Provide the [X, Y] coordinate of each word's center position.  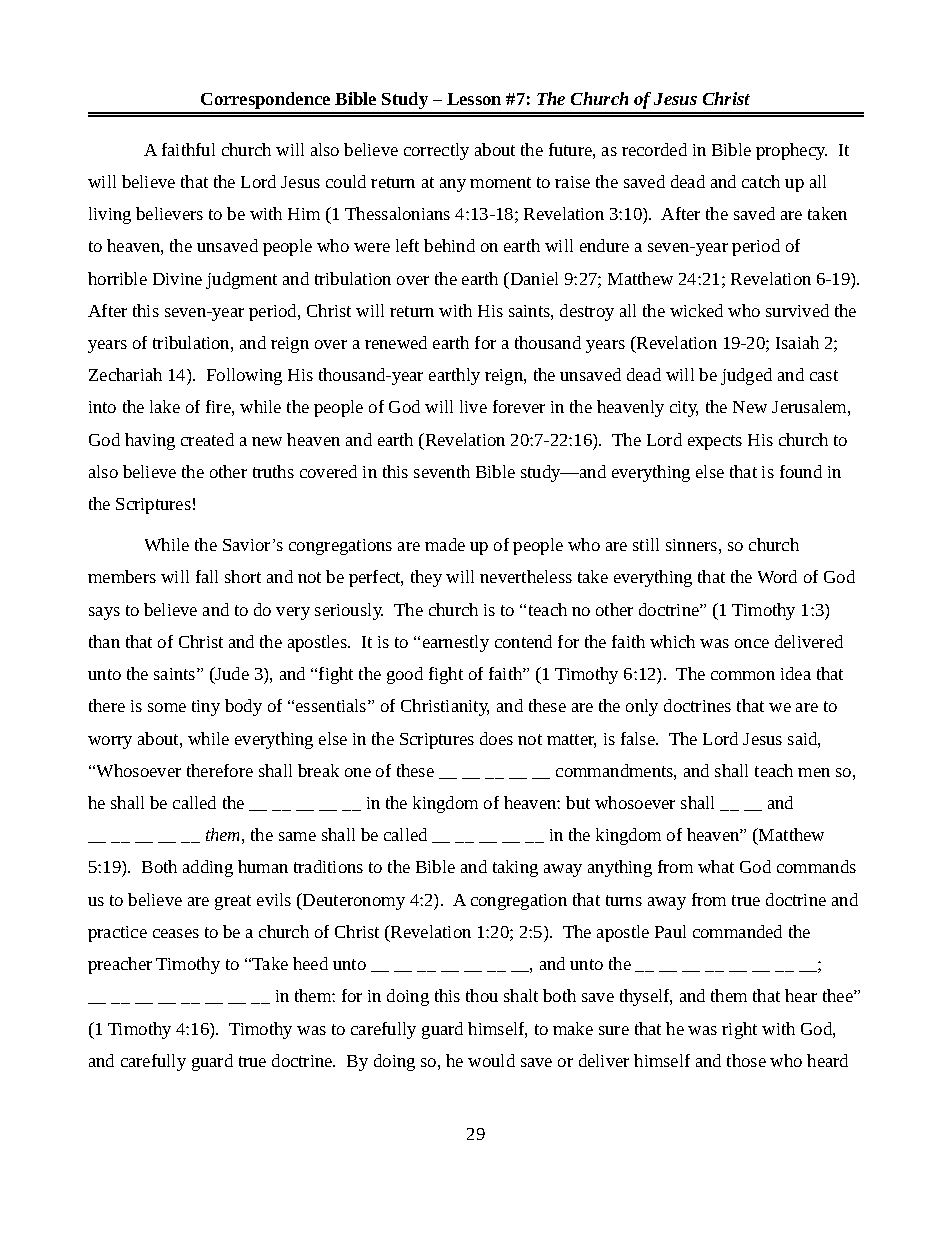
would [491, 1060]
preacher [120, 965]
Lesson [474, 99]
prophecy [791, 151]
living [110, 215]
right [739, 1030]
